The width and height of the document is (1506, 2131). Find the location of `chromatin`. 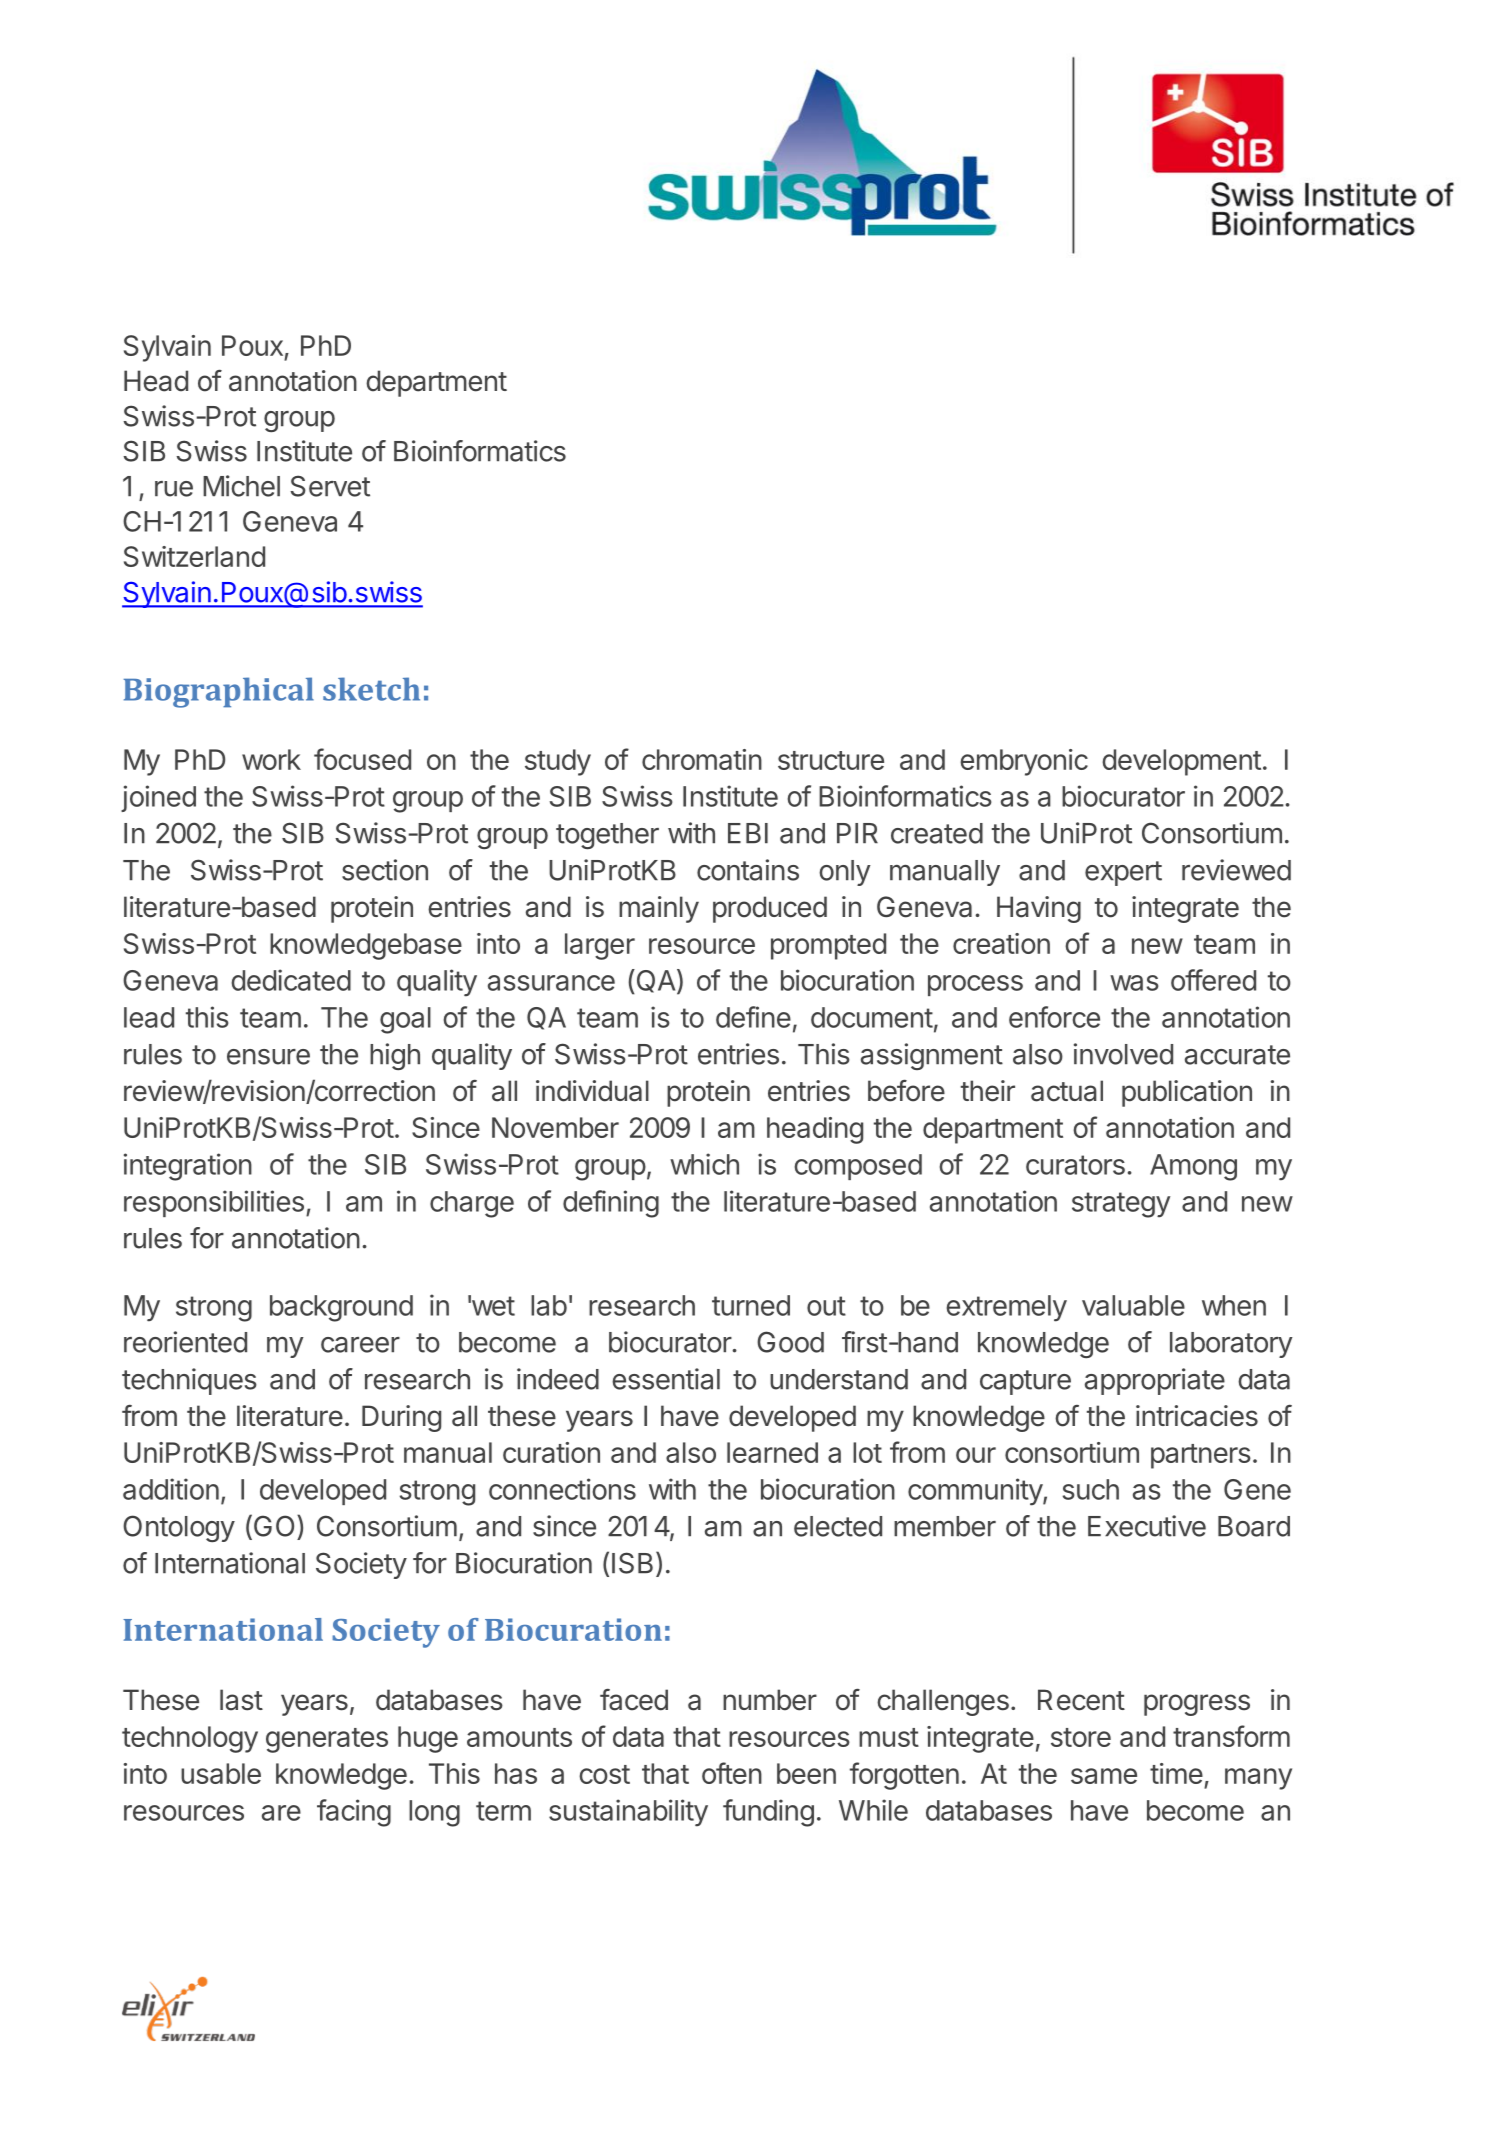

chromatin is located at coordinates (702, 759).
